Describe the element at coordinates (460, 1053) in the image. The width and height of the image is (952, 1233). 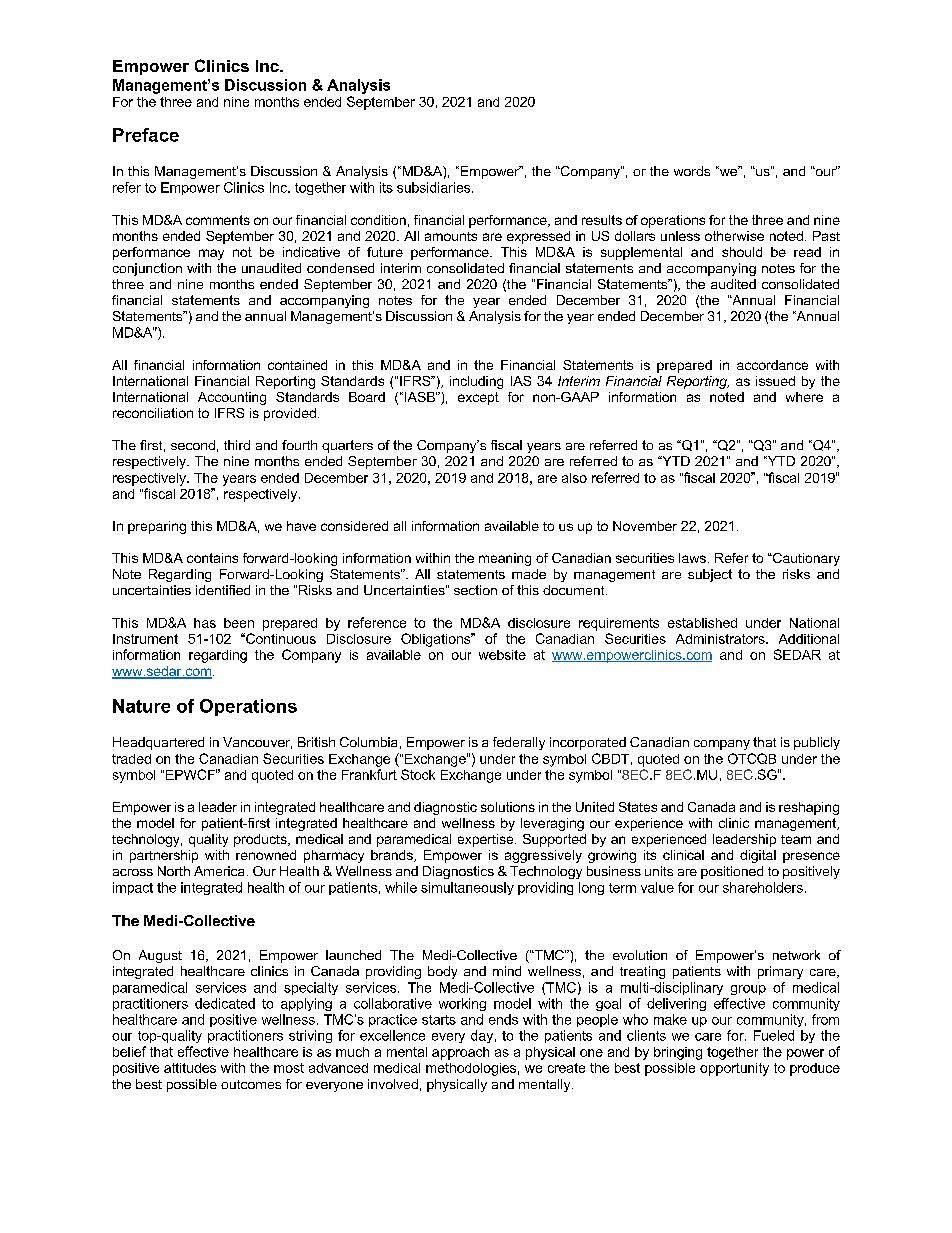
I see `approach` at that location.
